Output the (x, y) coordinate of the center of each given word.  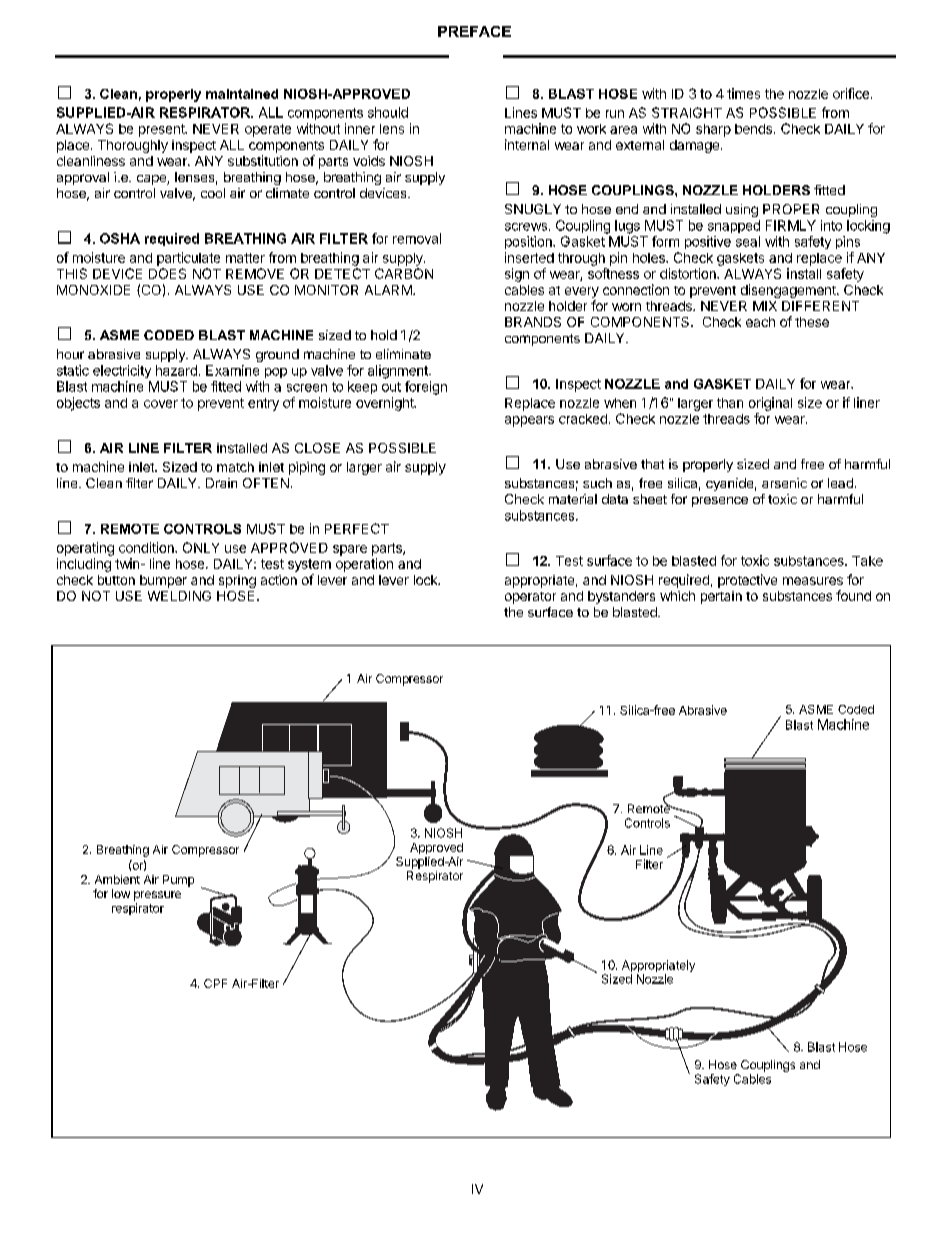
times (743, 93)
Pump (178, 881)
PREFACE (474, 31)
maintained (242, 94)
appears (529, 421)
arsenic (784, 483)
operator (530, 598)
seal (748, 241)
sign (517, 275)
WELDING (179, 596)
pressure (157, 896)
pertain (721, 597)
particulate (188, 259)
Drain (221, 483)
